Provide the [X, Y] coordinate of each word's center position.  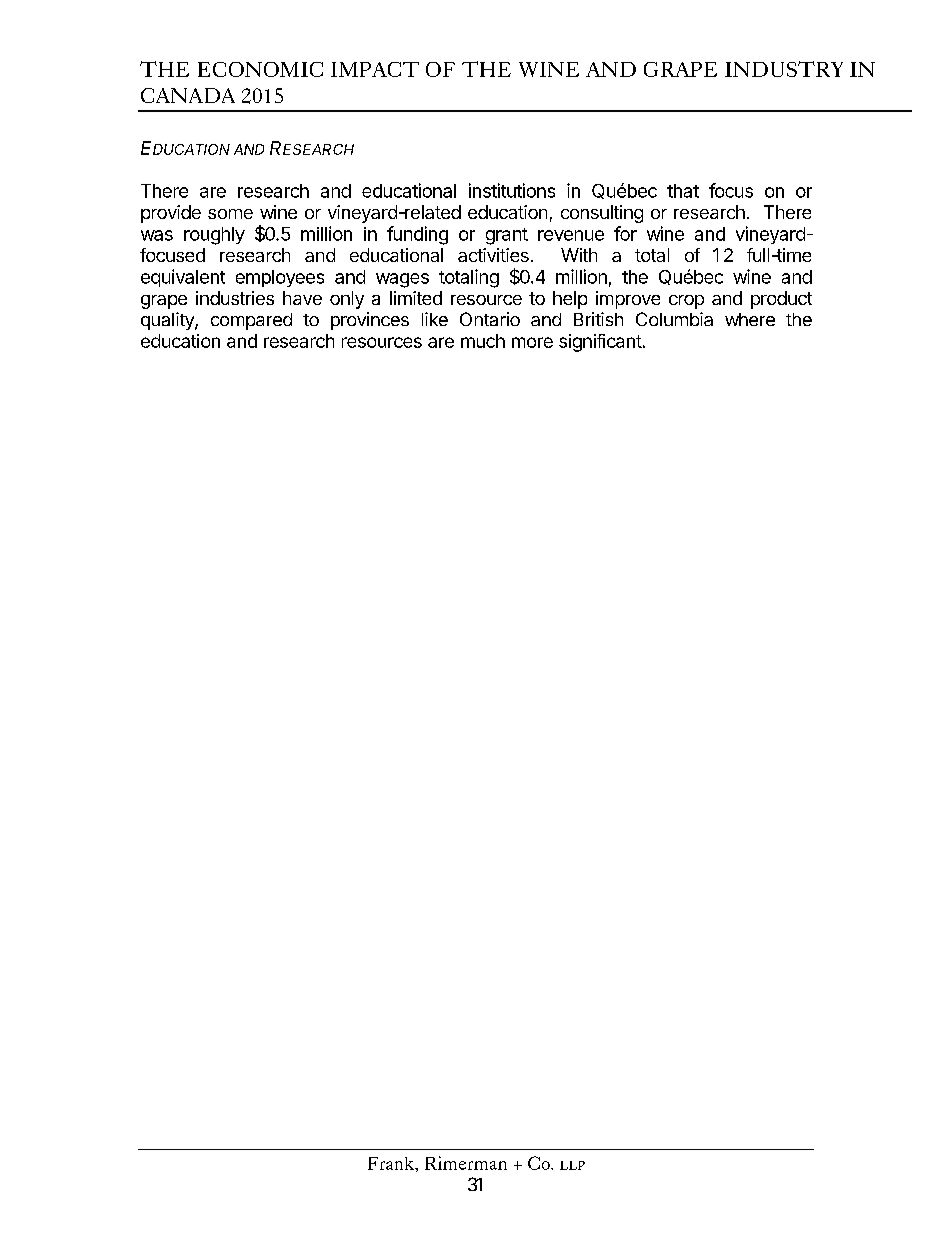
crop [686, 302]
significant [600, 343]
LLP [572, 1165]
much [483, 341]
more [532, 342]
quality [168, 321]
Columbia [674, 319]
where [750, 319]
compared [251, 321]
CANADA [188, 95]
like [435, 319]
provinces [370, 321]
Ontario [490, 319]
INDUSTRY [784, 69]
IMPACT [375, 69]
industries [235, 298]
